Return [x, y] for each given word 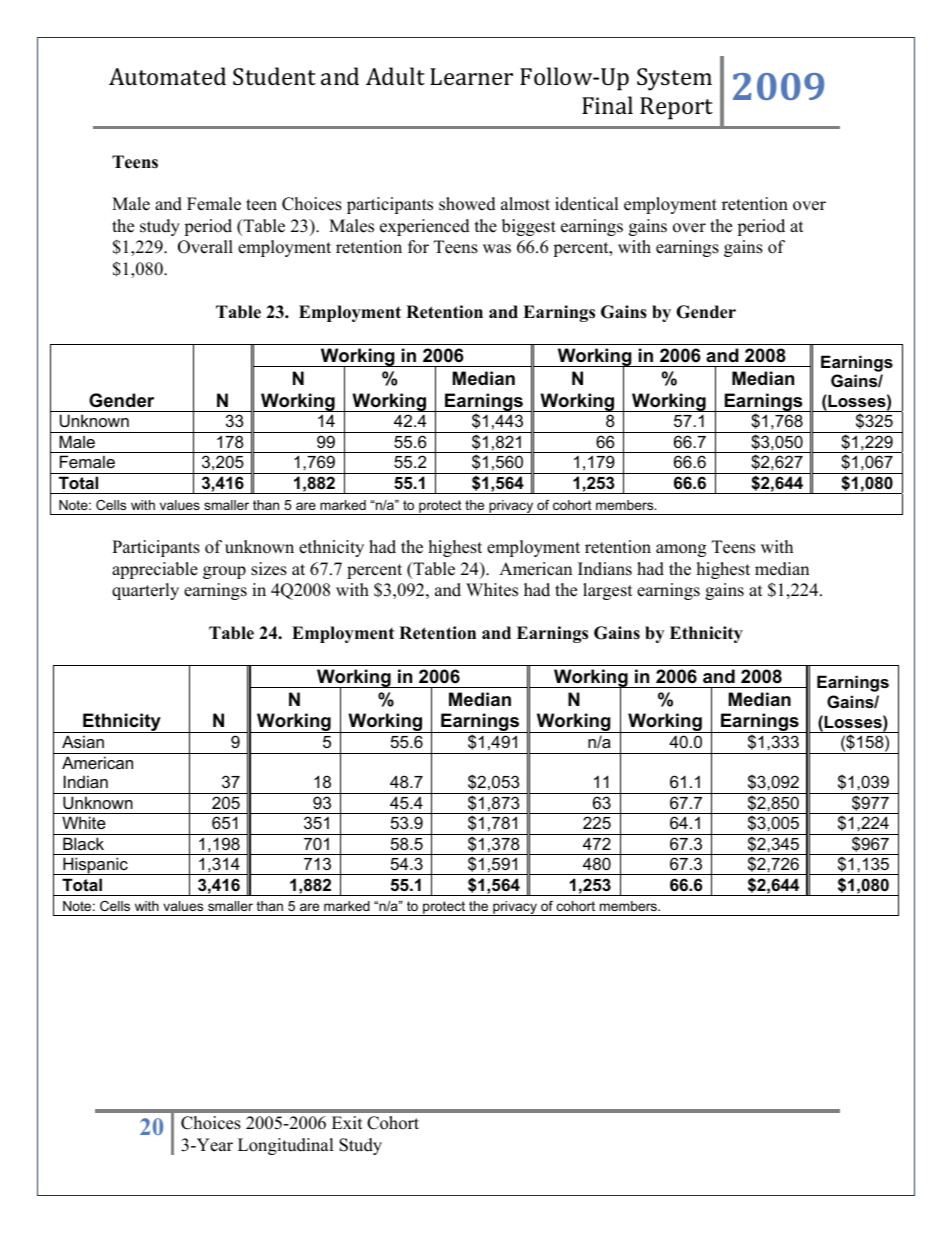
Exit [347, 1122]
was [497, 249]
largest [608, 591]
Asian [83, 741]
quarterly [145, 591]
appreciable [155, 570]
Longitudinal [286, 1146]
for [418, 247]
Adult [395, 76]
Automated [167, 76]
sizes [269, 569]
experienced [425, 227]
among [681, 550]
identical [587, 204]
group [224, 572]
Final [607, 105]
